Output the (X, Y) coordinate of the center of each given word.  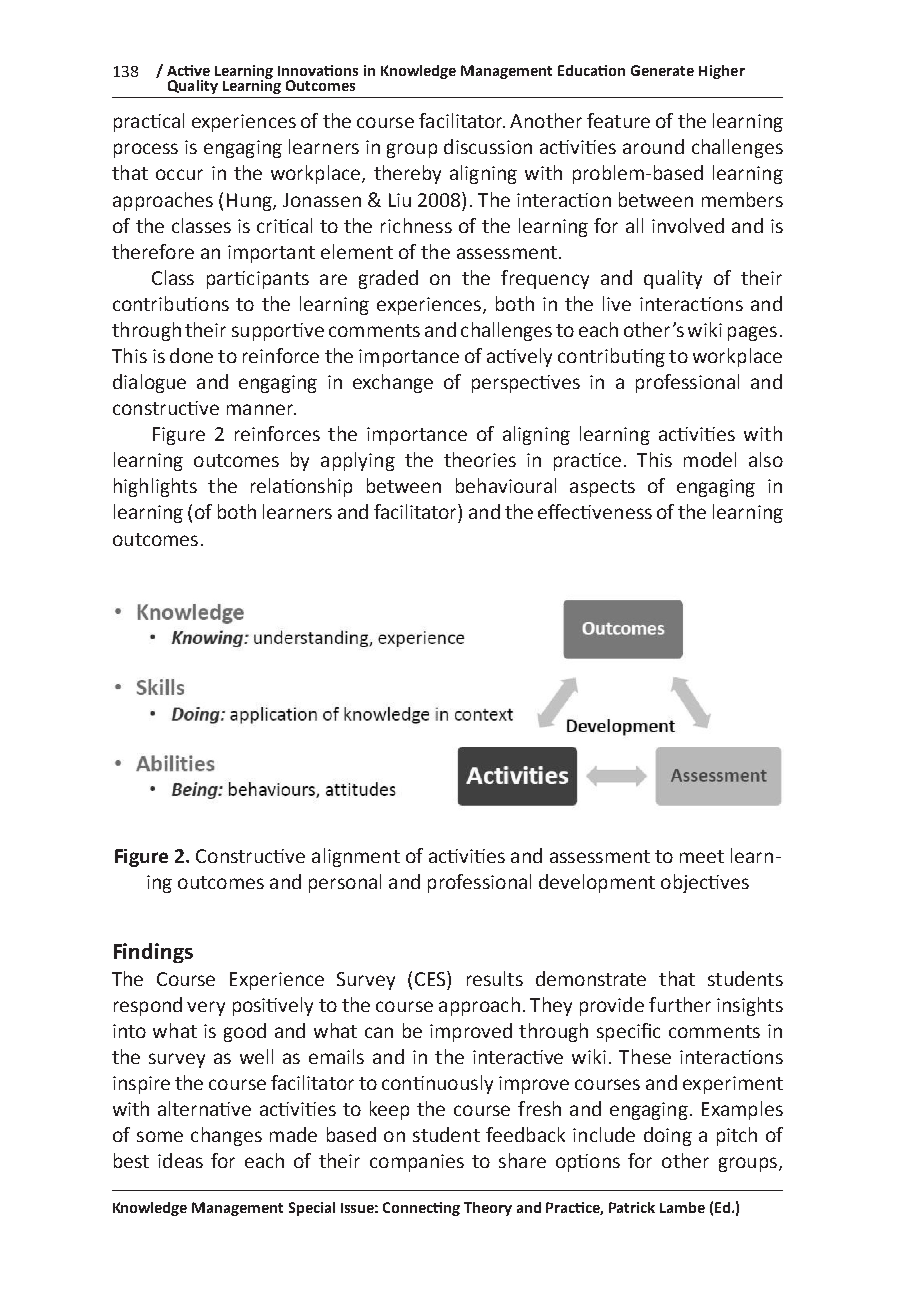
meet (702, 856)
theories (480, 459)
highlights (155, 487)
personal (345, 883)
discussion (488, 146)
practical (149, 122)
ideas (180, 1160)
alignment (356, 857)
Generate (662, 70)
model (710, 459)
